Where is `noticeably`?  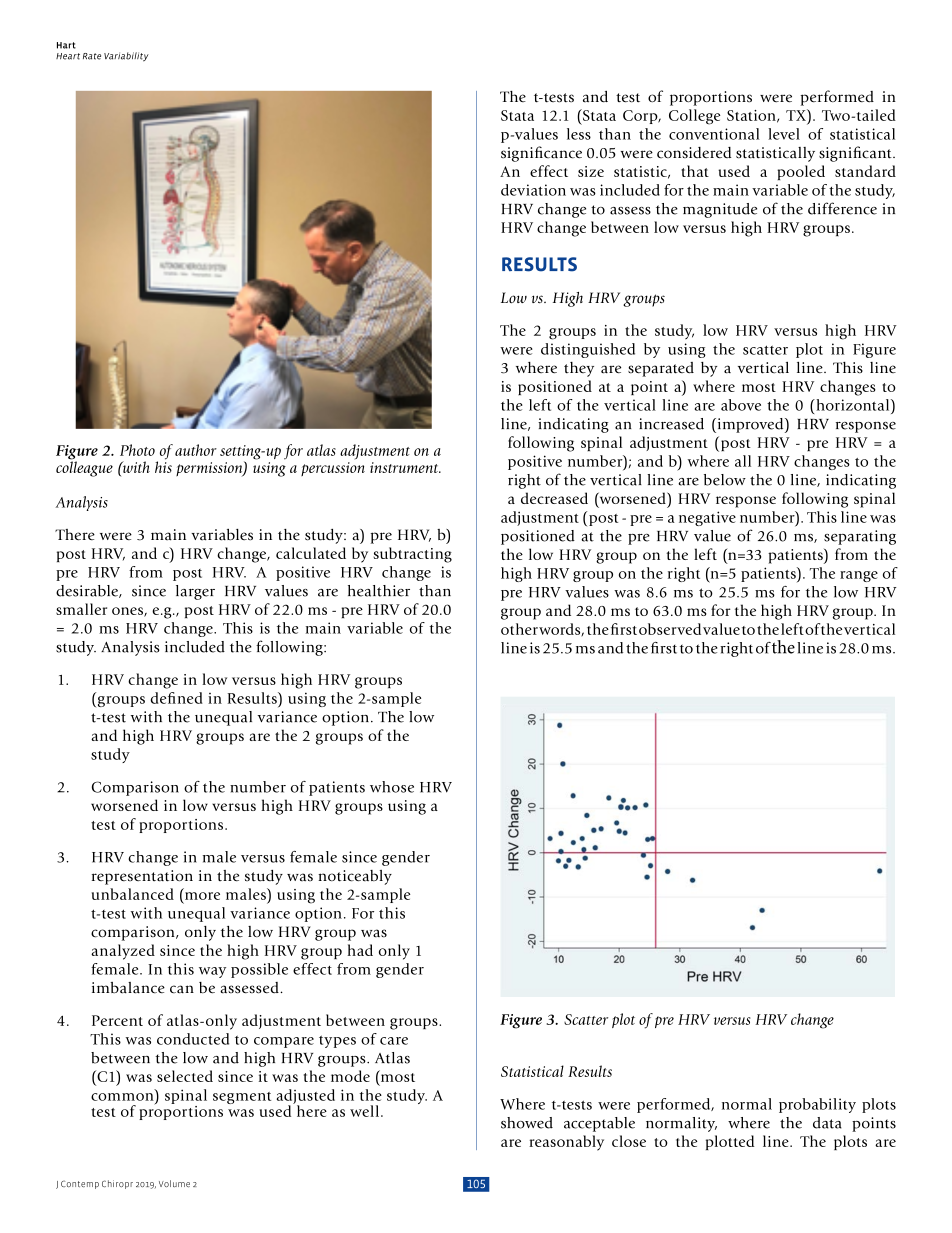 noticeably is located at coordinates (355, 877).
